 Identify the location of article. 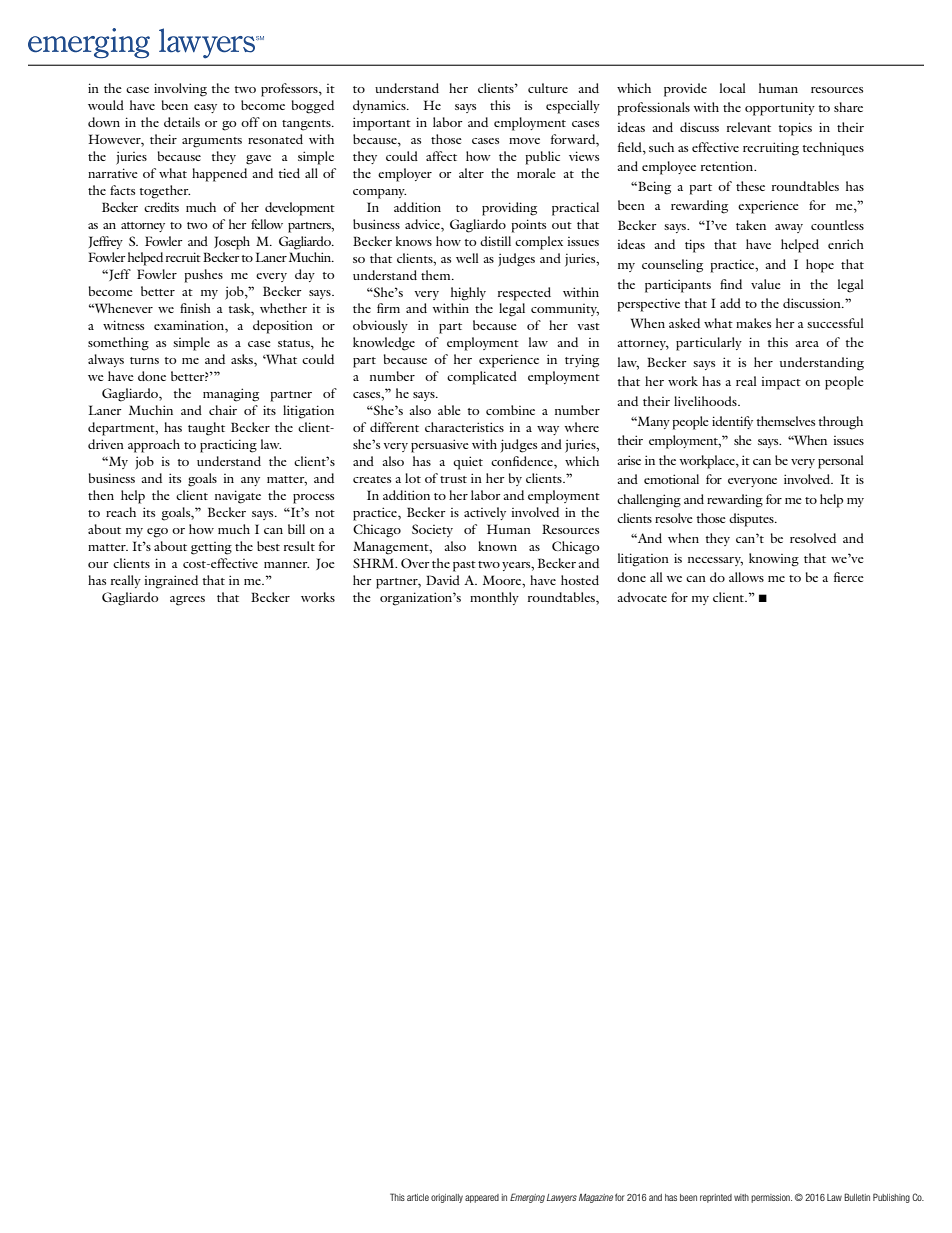
(418, 1197).
